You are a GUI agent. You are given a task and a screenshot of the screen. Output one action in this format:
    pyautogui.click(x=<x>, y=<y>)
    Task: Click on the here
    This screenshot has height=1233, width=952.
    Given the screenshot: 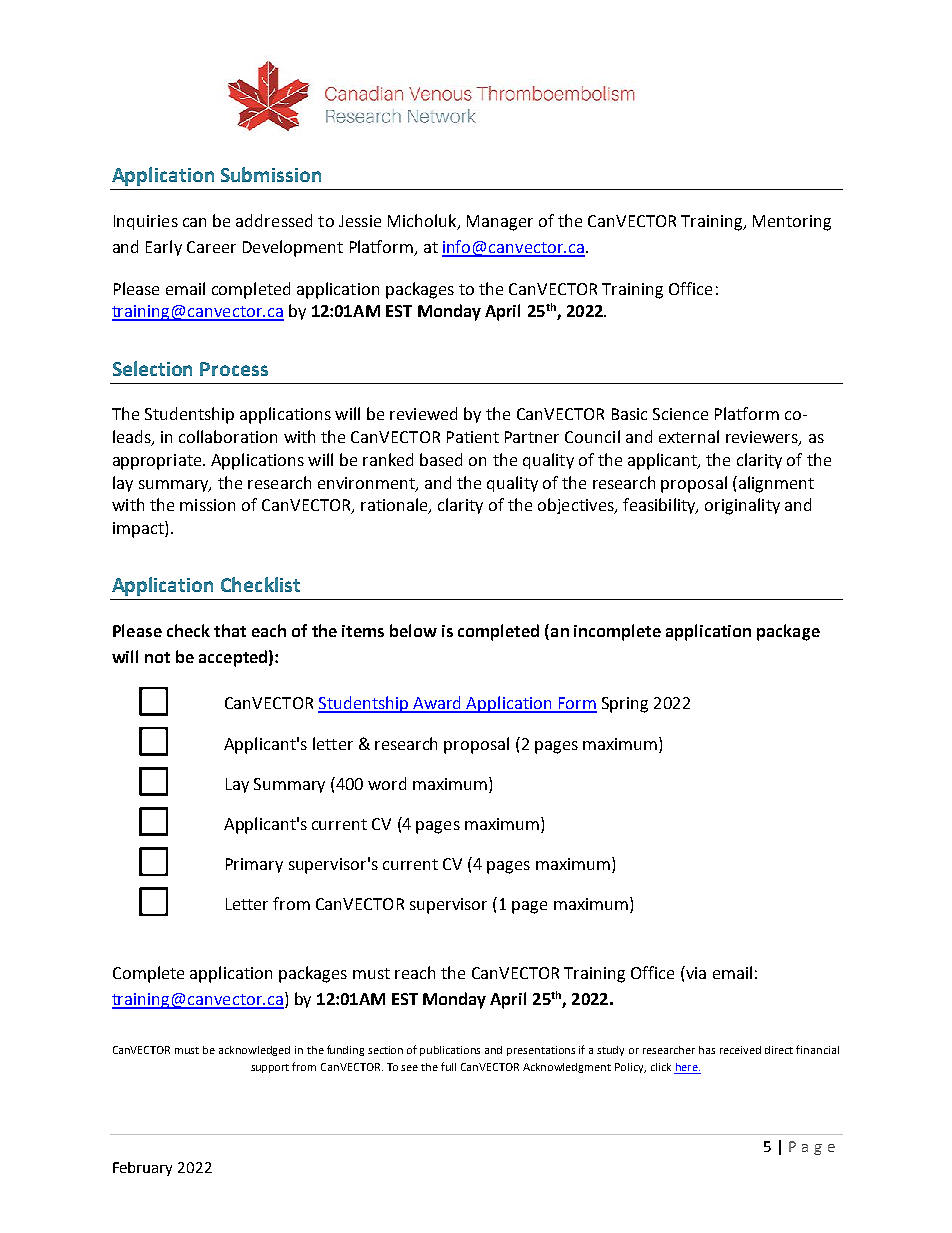 What is the action you would take?
    pyautogui.click(x=687, y=1068)
